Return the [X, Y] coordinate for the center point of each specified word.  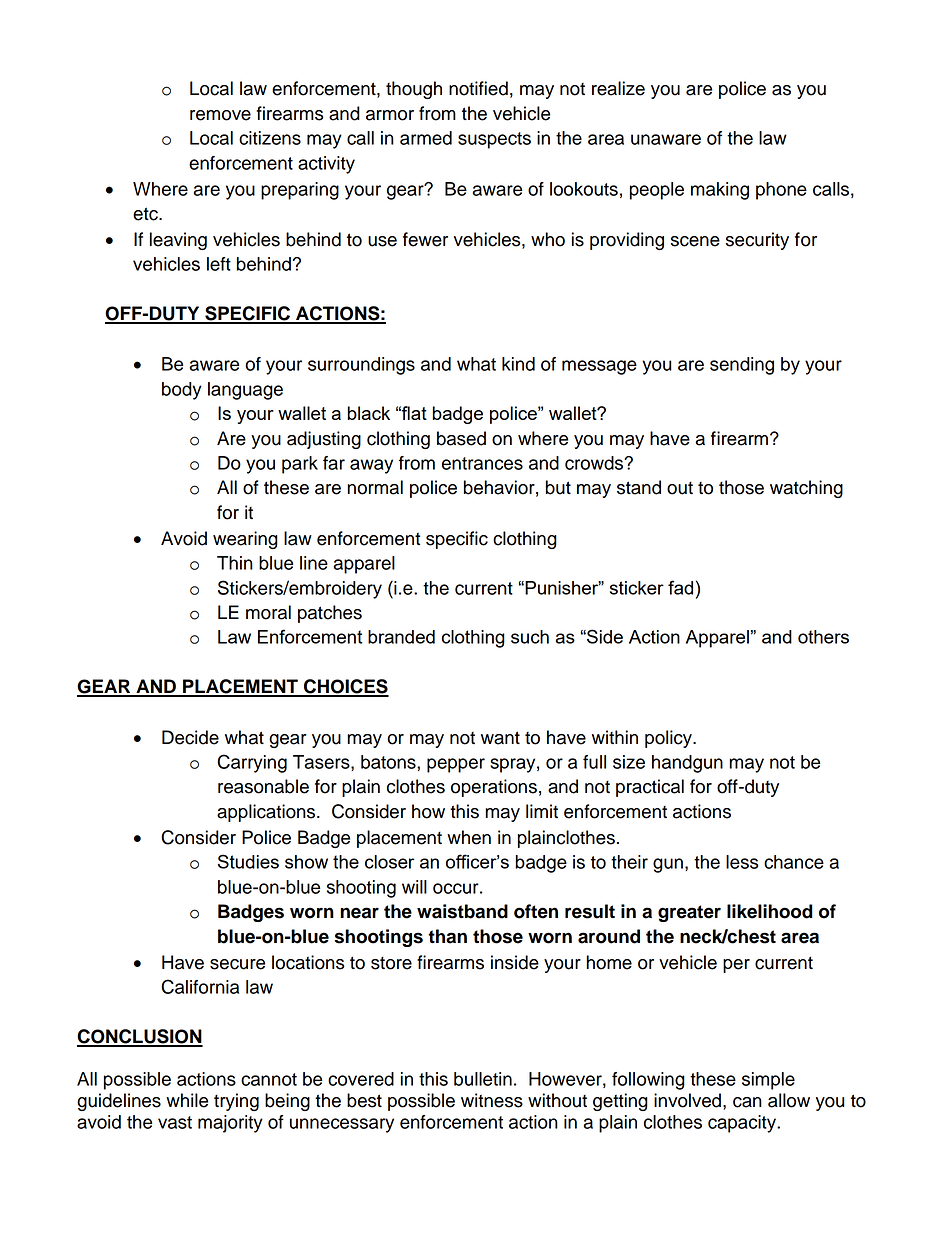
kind [518, 364]
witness [492, 1100]
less [742, 862]
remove [220, 115]
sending [742, 366]
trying [236, 1102]
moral [268, 612]
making [720, 191]
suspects [494, 140]
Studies [248, 861]
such [530, 637]
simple [768, 1081]
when [469, 837]
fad [680, 587]
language [245, 391]
